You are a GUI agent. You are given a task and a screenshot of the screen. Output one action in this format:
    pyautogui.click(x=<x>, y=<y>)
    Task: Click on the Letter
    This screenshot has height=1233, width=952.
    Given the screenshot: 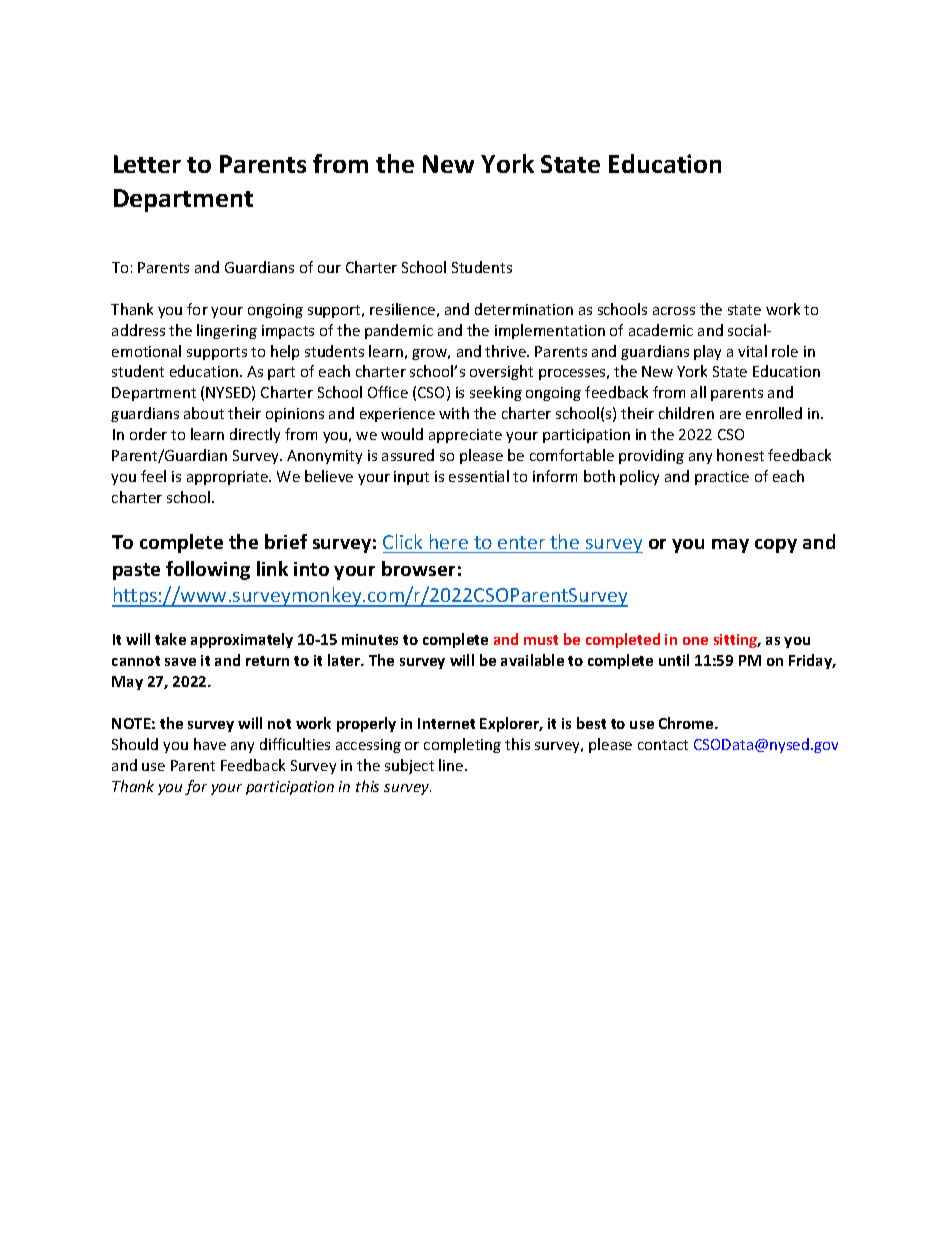 What is the action you would take?
    pyautogui.click(x=147, y=164)
